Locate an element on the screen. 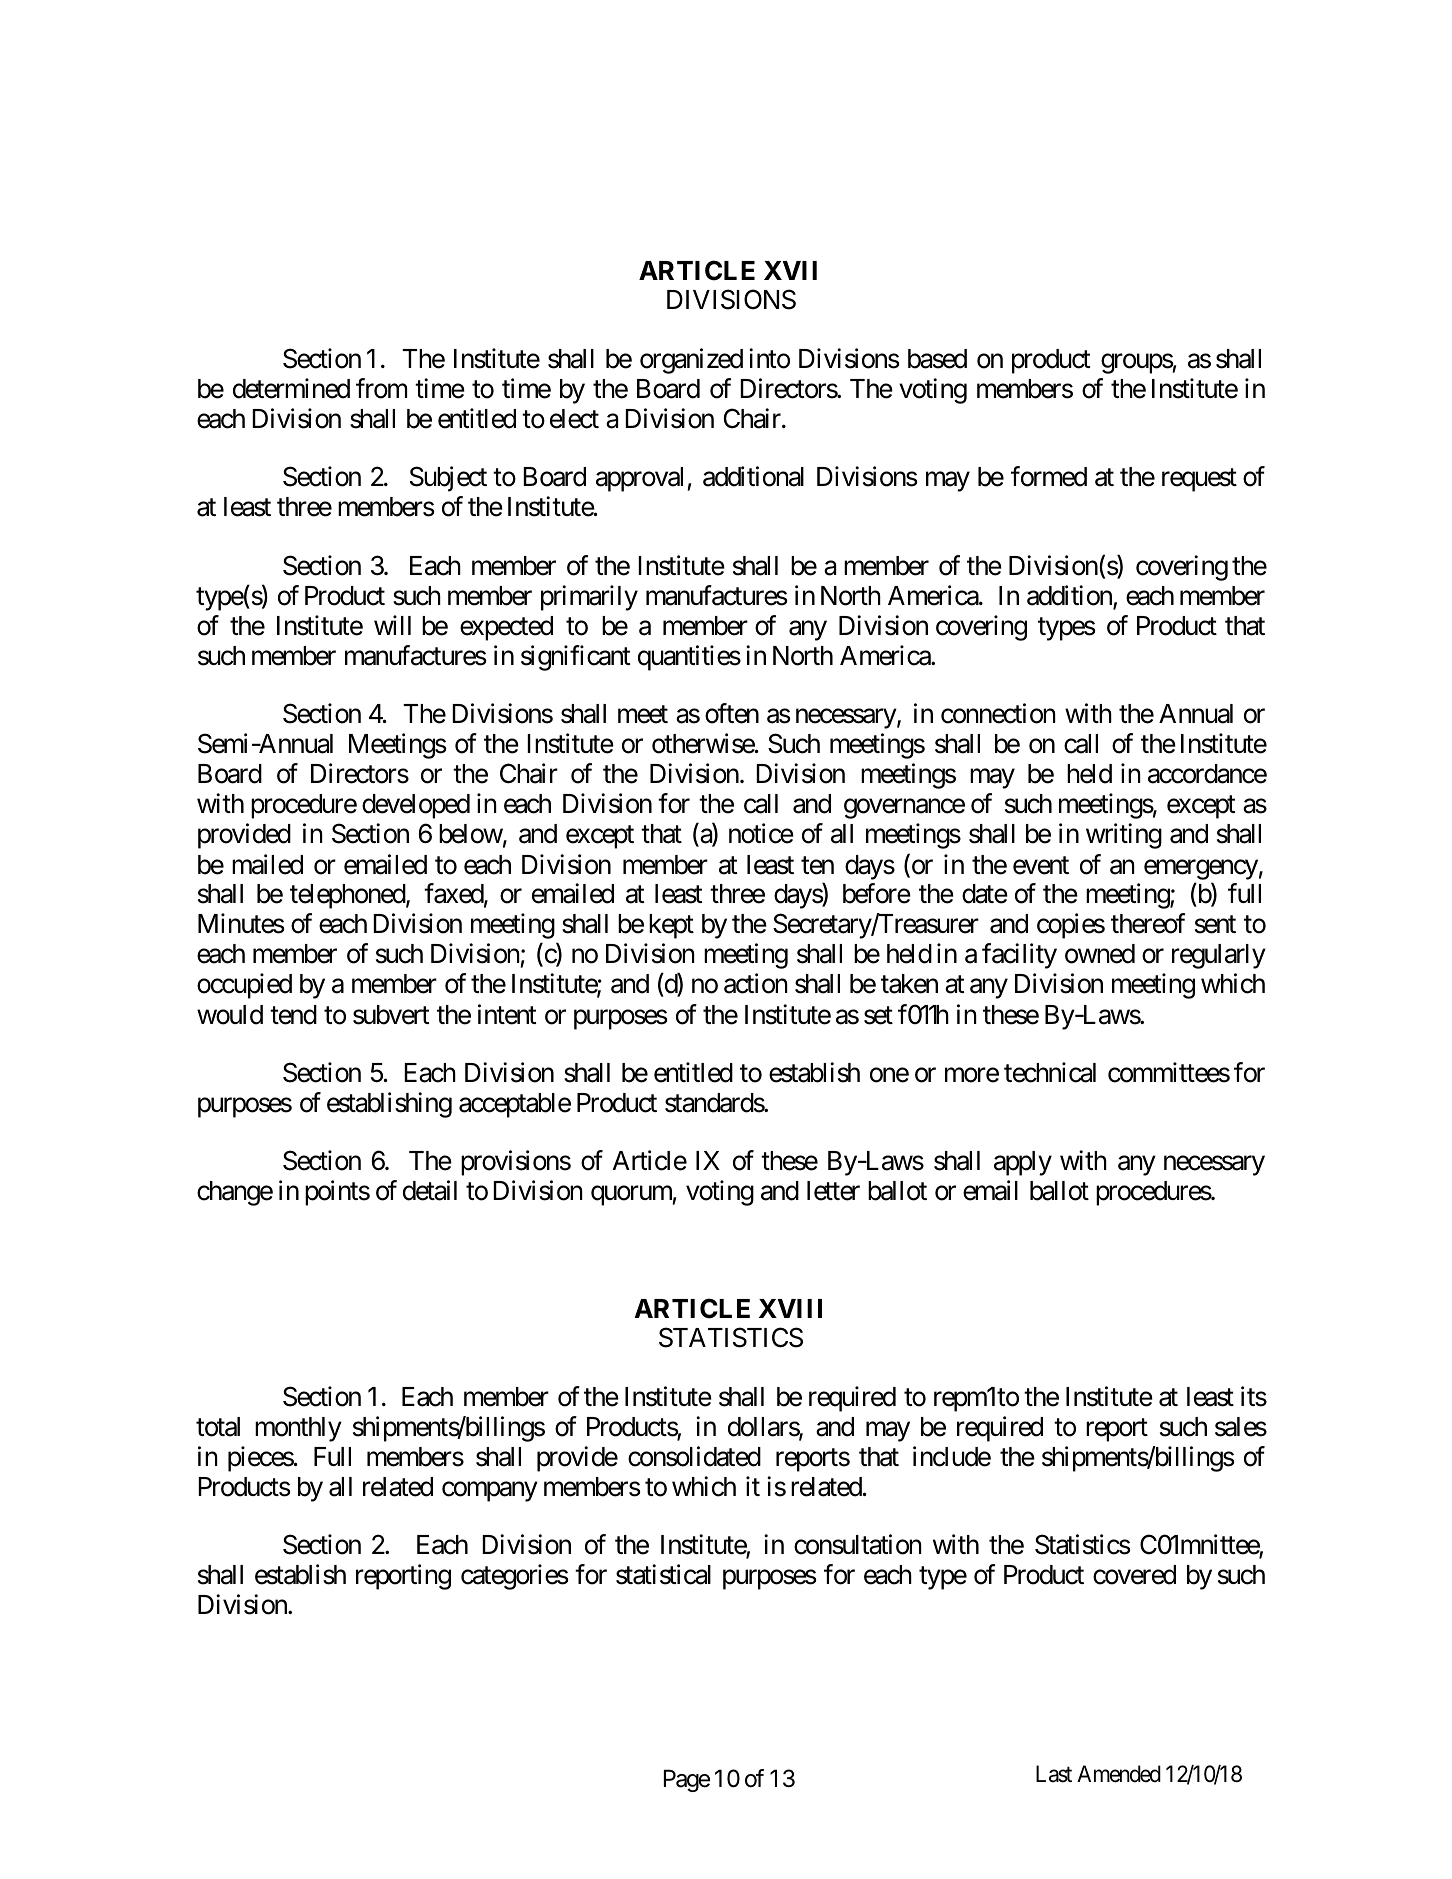  statistical is located at coordinates (663, 1575).
